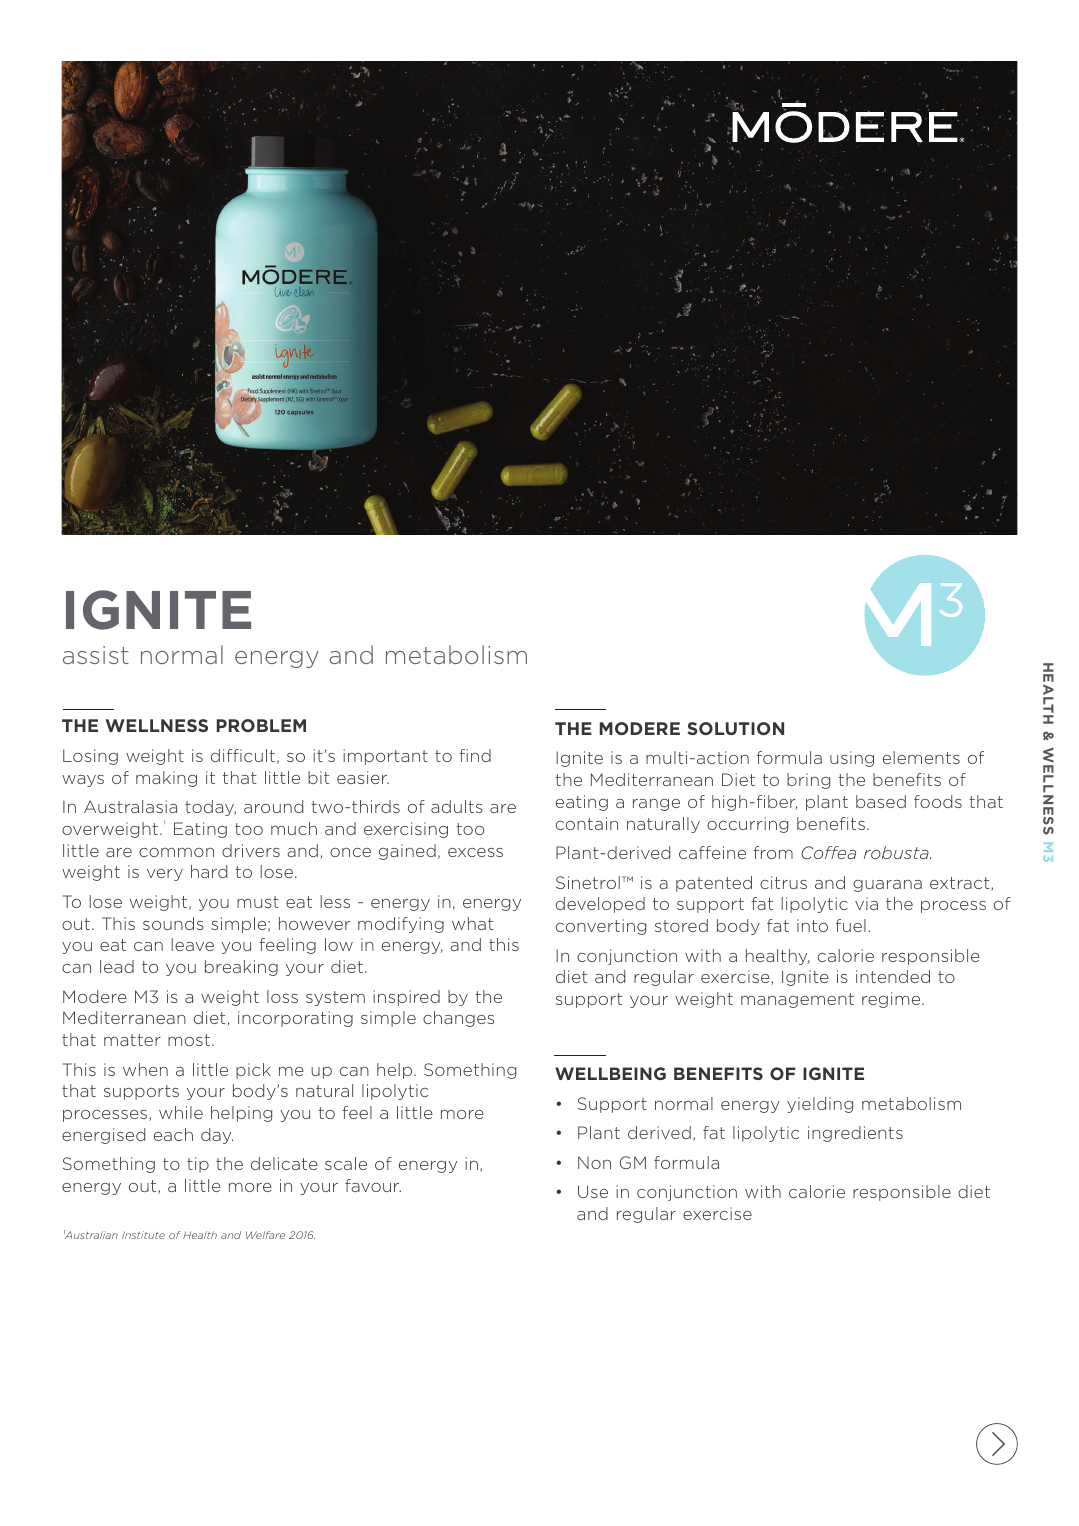 This document has width=1079, height=1526. What do you see at coordinates (736, 728) in the document?
I see `SOLUTION` at bounding box center [736, 728].
